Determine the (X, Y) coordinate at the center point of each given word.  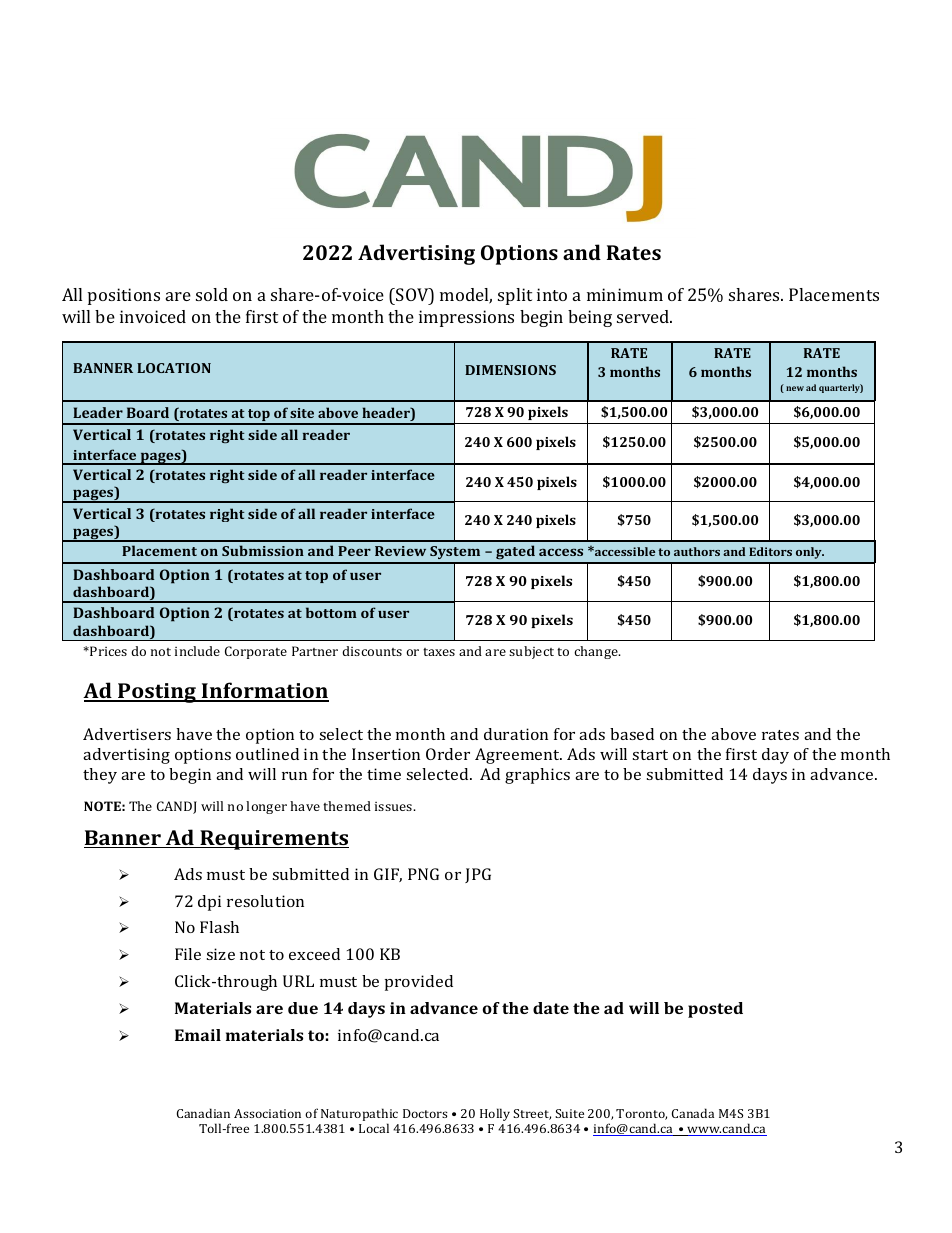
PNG (423, 874)
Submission (263, 550)
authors (697, 551)
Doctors (425, 1113)
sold (212, 294)
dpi (209, 903)
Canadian (203, 1113)
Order (448, 754)
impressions (466, 318)
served (644, 316)
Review (400, 551)
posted (715, 1010)
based (632, 734)
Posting (157, 693)
